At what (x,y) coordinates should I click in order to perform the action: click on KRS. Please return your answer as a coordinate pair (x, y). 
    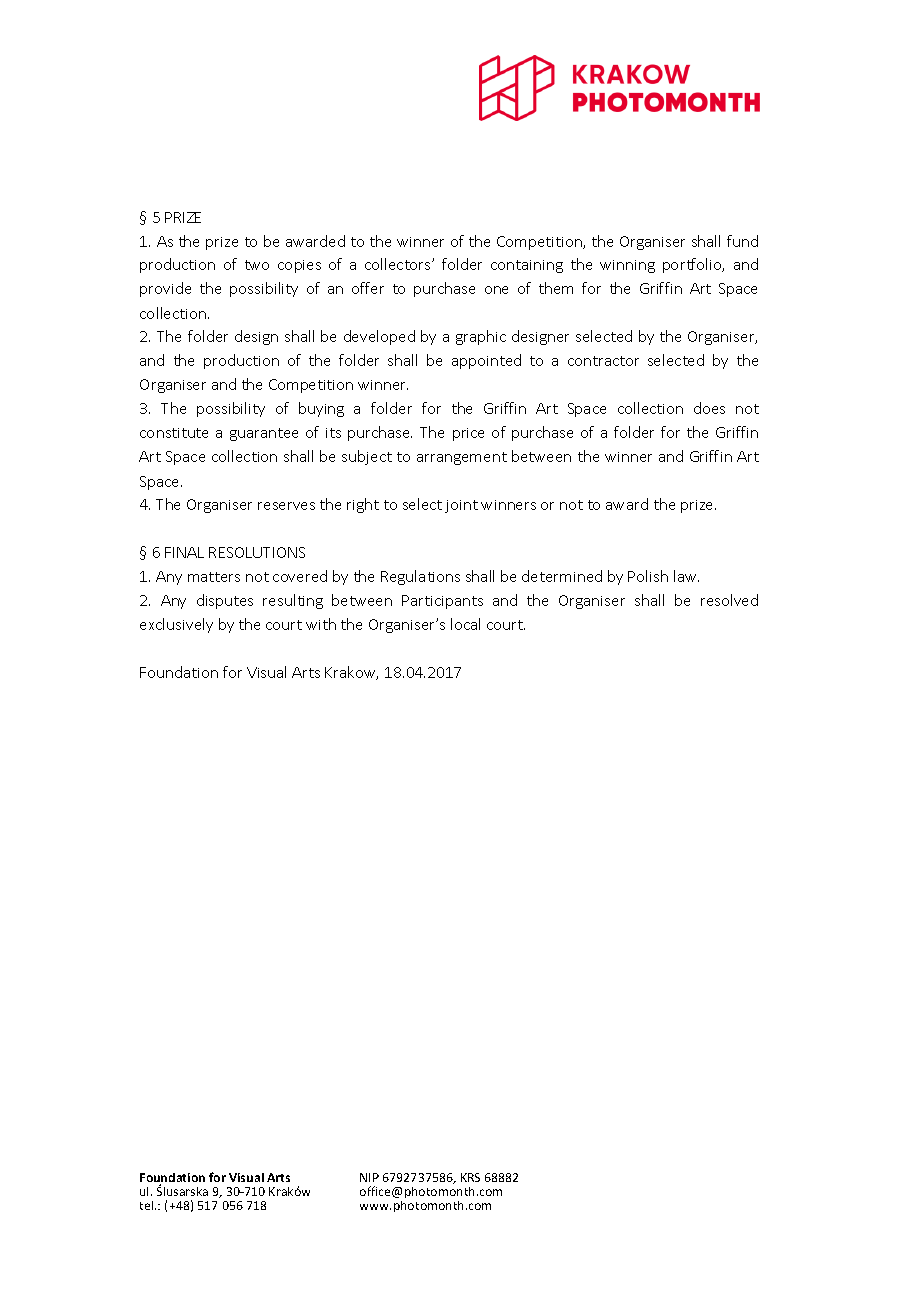
    Looking at the image, I should click on (470, 1177).
